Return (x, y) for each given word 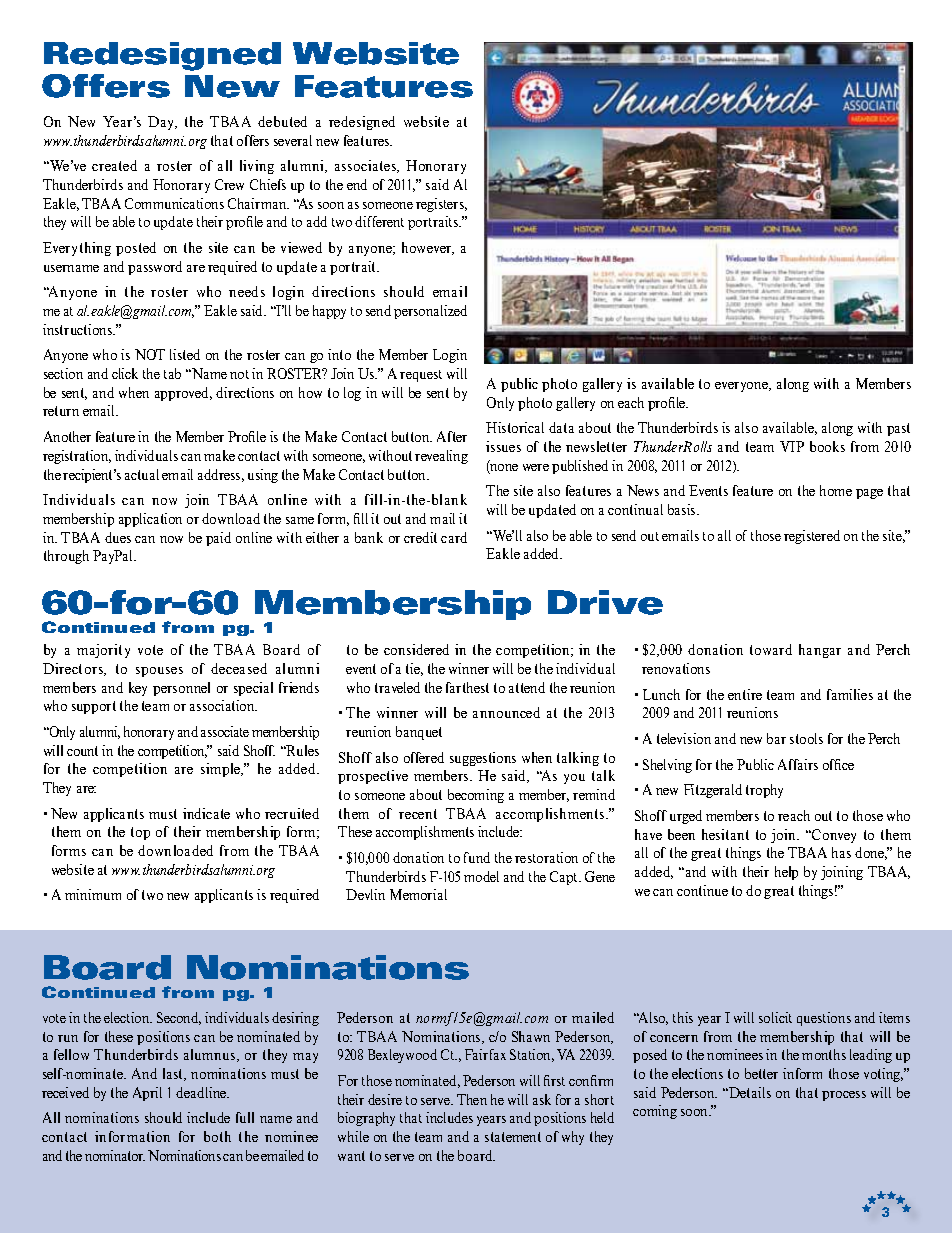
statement (513, 1137)
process (844, 1096)
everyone (742, 387)
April (147, 1094)
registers (441, 205)
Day (162, 123)
